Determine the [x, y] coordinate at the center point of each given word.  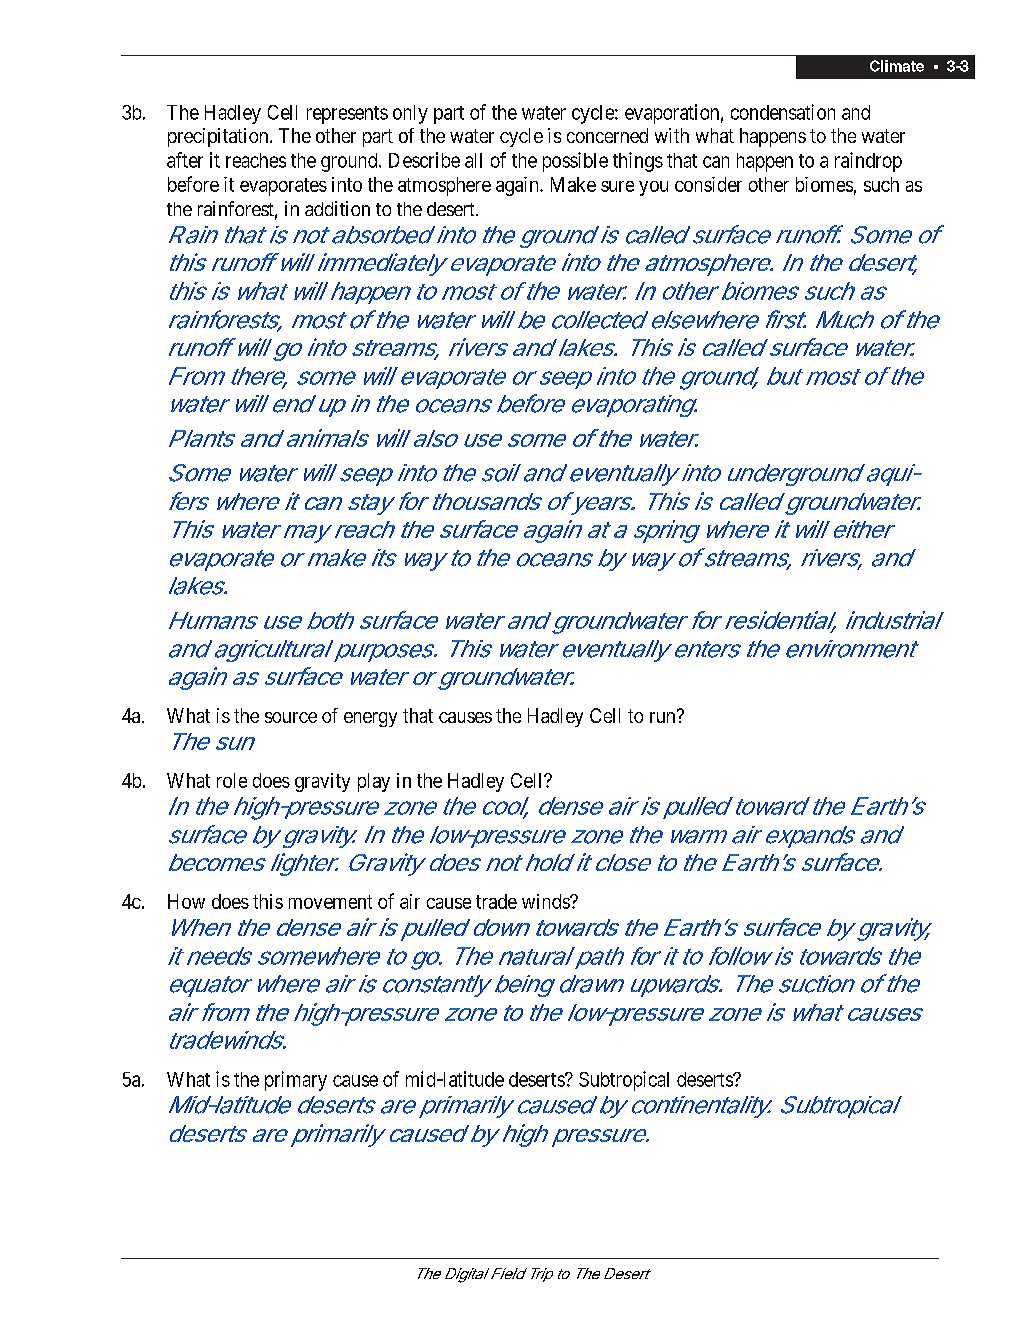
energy [370, 719]
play [374, 782]
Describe [424, 160]
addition [337, 208]
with [672, 135]
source [291, 717]
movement [330, 902]
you [653, 188]
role [232, 780]
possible [575, 162]
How [186, 901]
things [638, 162]
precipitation [219, 137]
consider [708, 184]
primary [296, 1081]
